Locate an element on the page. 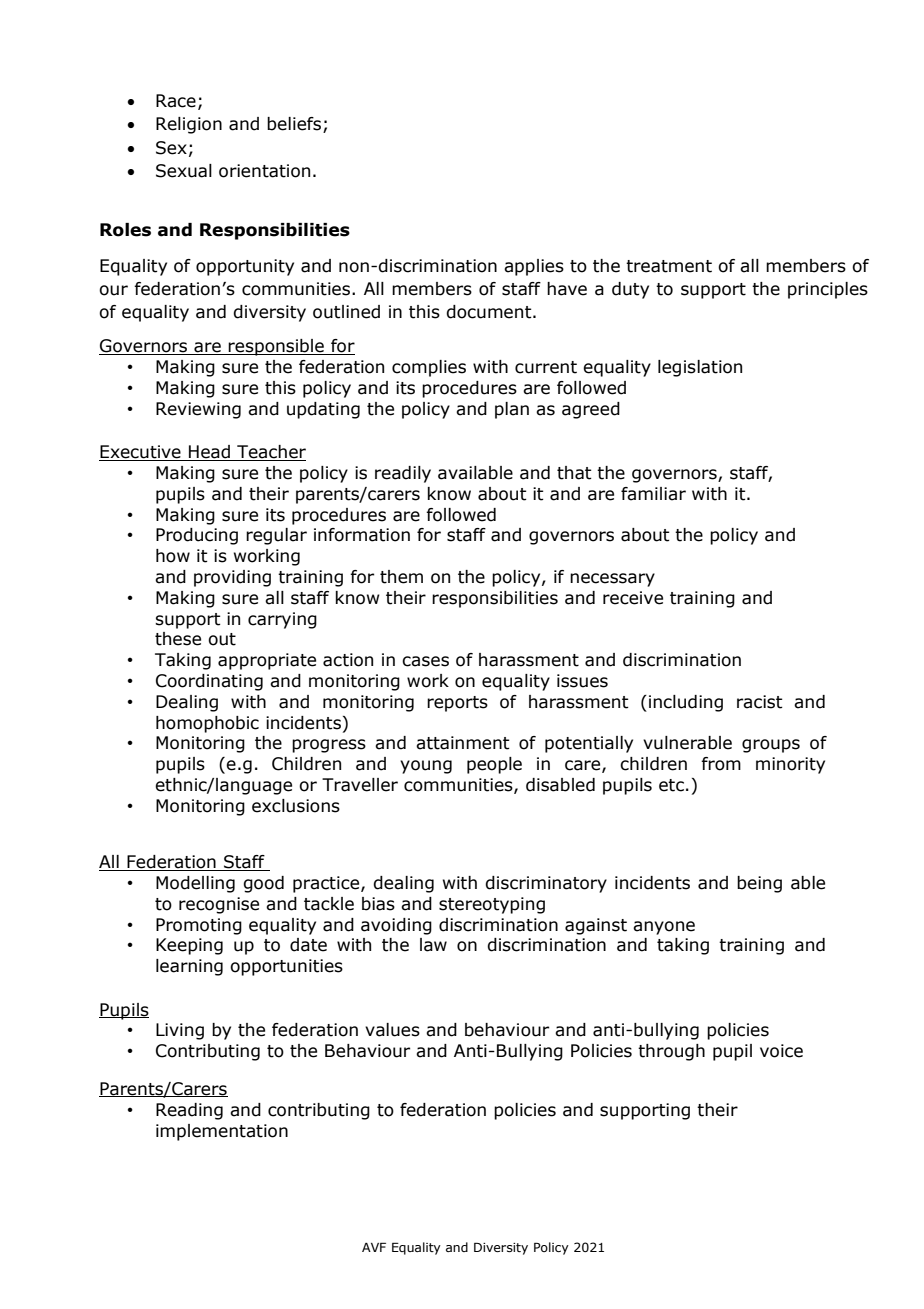 The width and height of the page is (924, 1309). recognise is located at coordinates (219, 905).
